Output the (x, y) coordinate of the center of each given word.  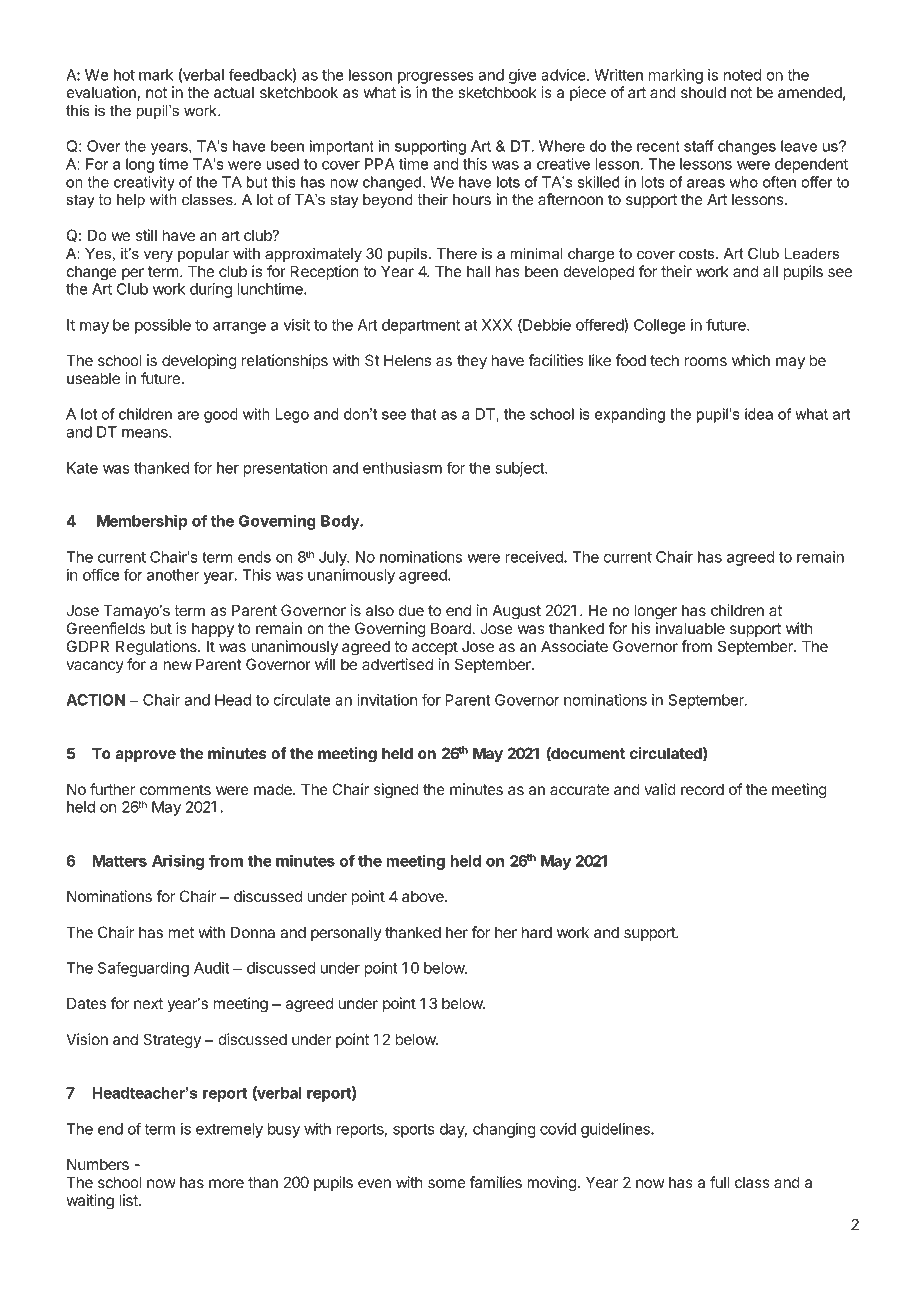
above (424, 896)
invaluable (690, 628)
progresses (436, 78)
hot (124, 75)
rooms (706, 361)
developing (199, 362)
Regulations (157, 648)
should (703, 92)
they (472, 361)
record (702, 789)
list (129, 1200)
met (181, 932)
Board (452, 628)
